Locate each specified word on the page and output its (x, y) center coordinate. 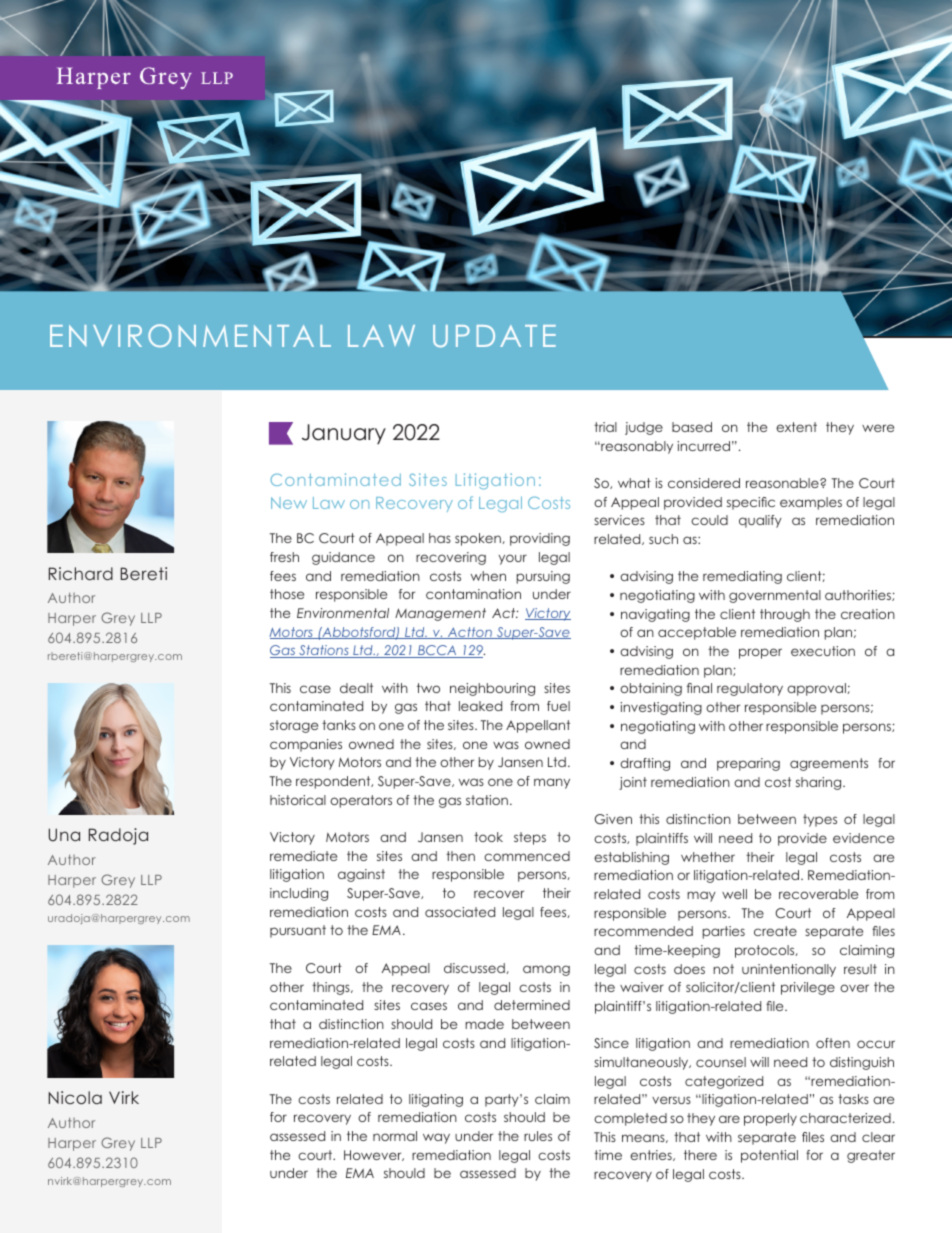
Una (64, 835)
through (785, 615)
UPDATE (494, 336)
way (436, 1138)
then (460, 856)
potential (769, 1156)
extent (796, 427)
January (344, 434)
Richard (81, 573)
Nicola (75, 1097)
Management (440, 614)
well (734, 894)
